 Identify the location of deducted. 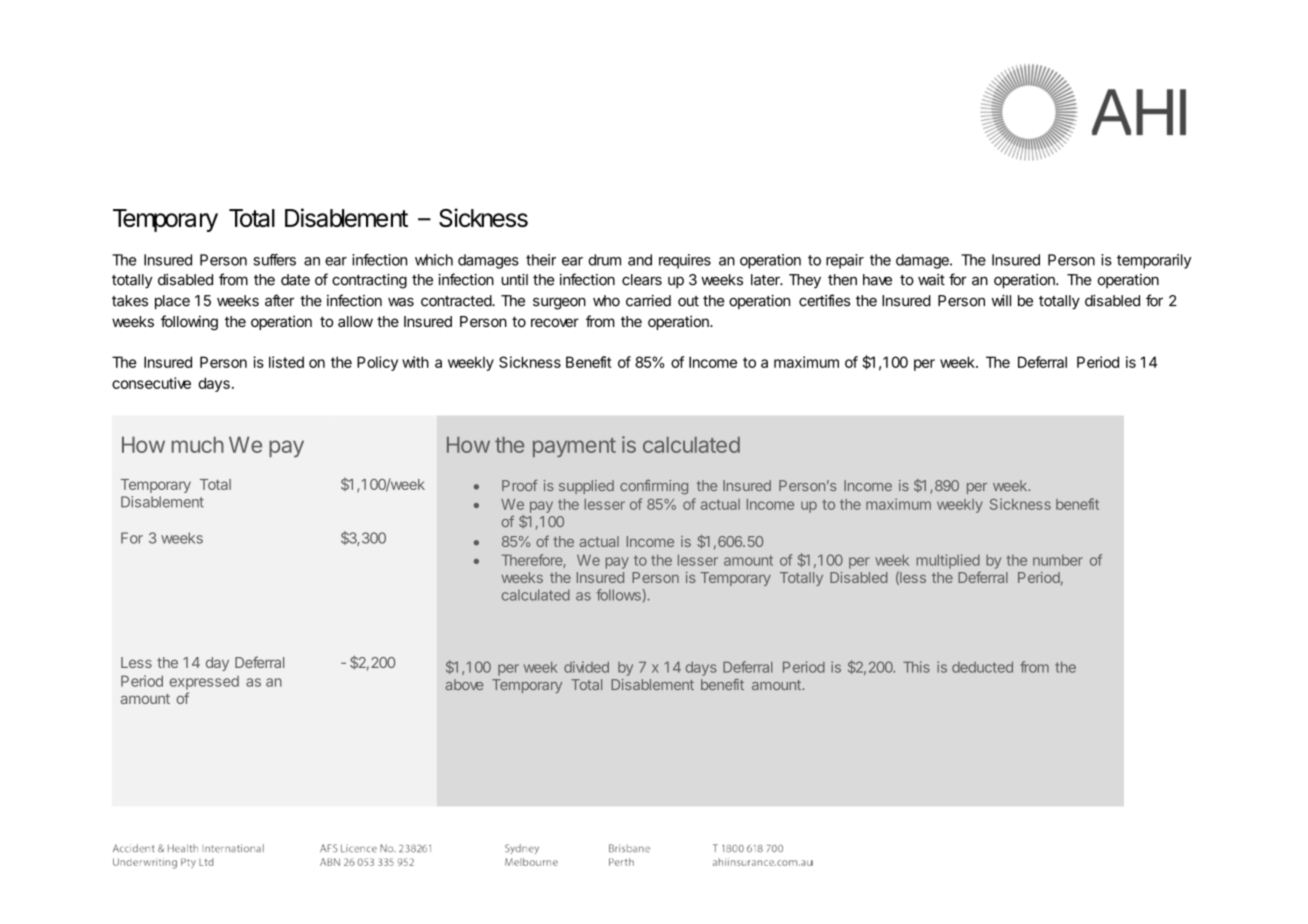
(982, 667).
